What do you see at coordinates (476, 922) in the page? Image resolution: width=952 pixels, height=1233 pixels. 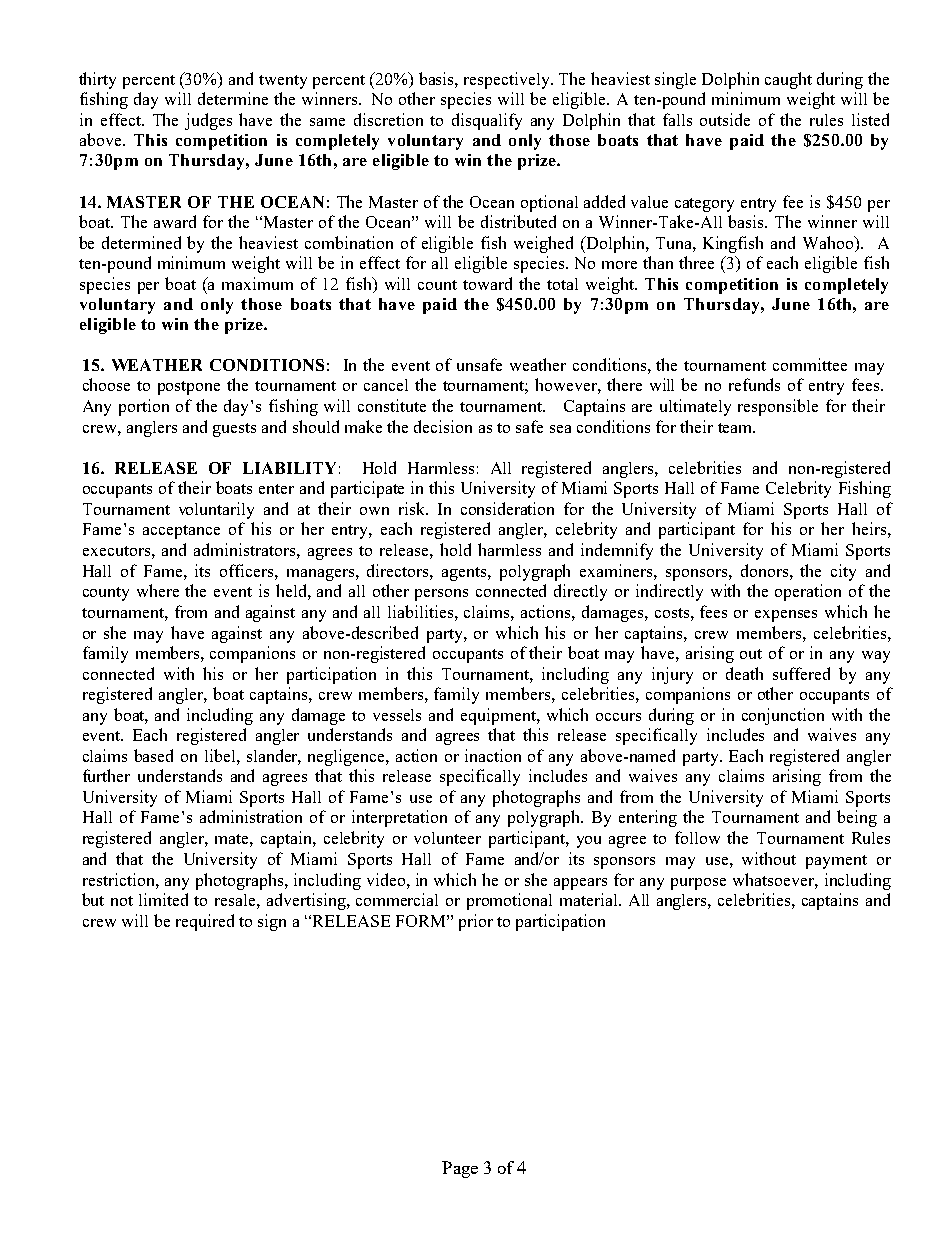 I see `prior` at bounding box center [476, 922].
